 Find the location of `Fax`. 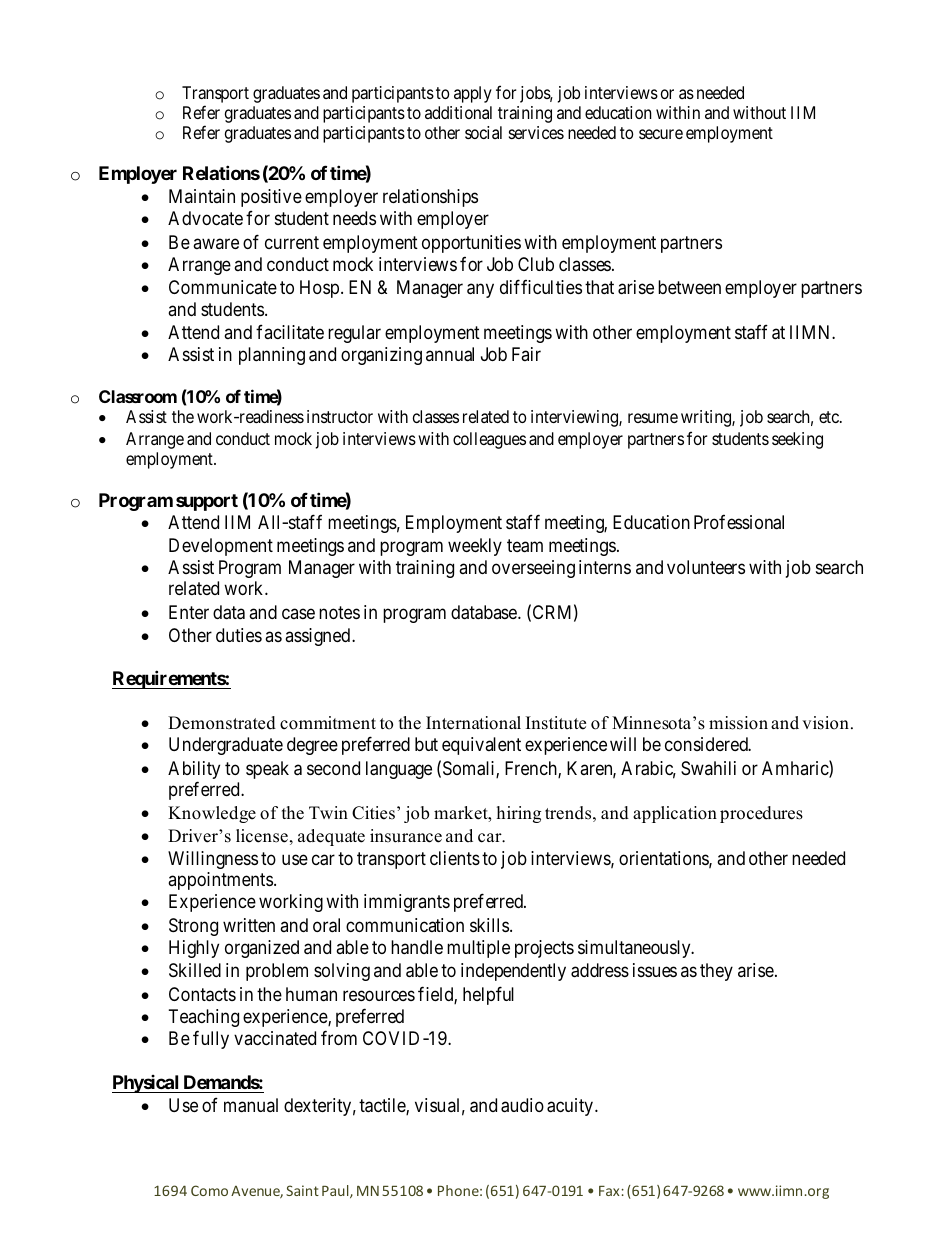

Fax is located at coordinates (609, 1191).
